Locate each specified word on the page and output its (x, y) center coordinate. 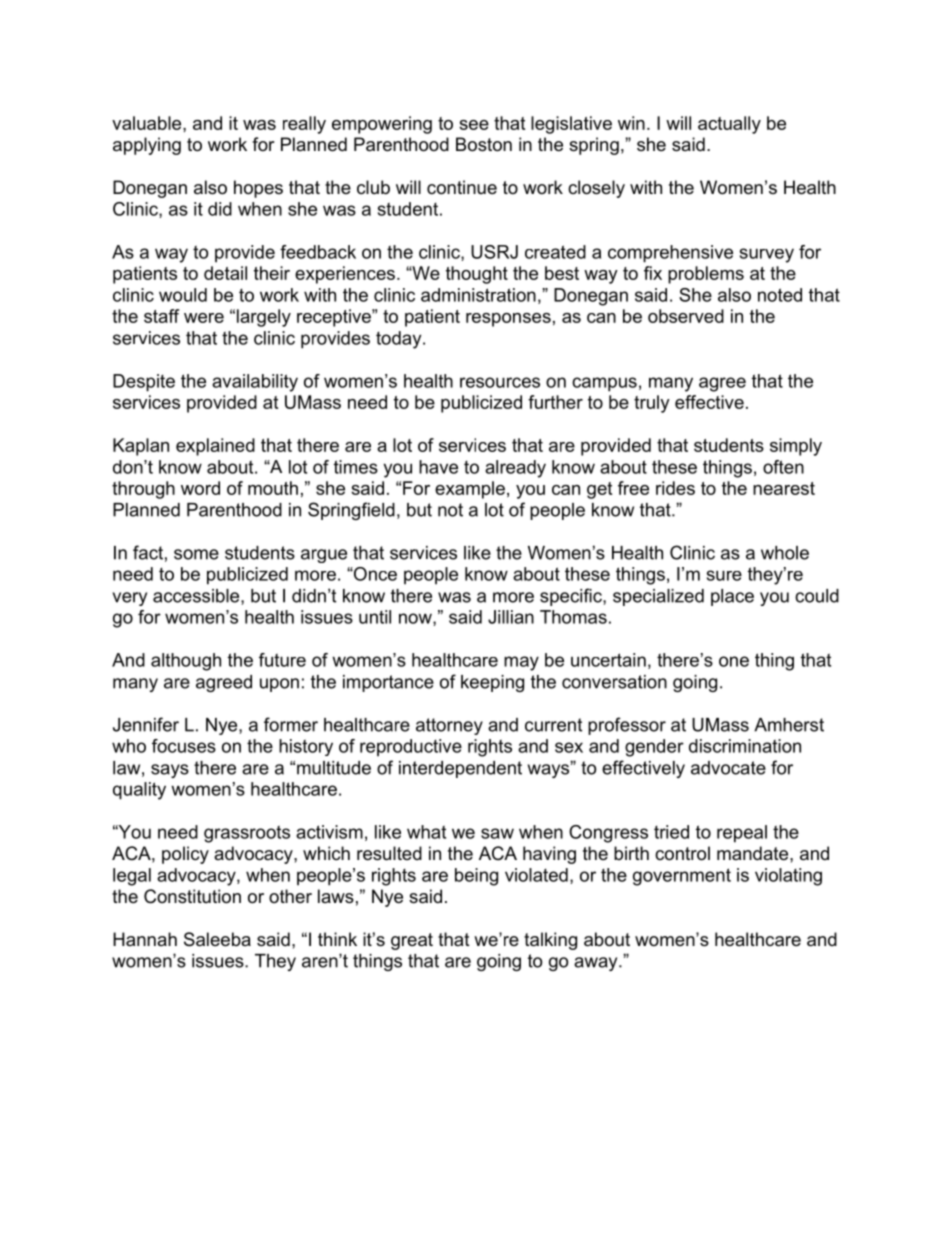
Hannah (145, 939)
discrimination (745, 746)
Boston (484, 144)
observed (686, 316)
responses (508, 320)
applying (147, 146)
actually (729, 125)
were (204, 318)
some (196, 554)
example (470, 490)
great (412, 941)
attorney (449, 726)
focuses (184, 746)
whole (785, 553)
